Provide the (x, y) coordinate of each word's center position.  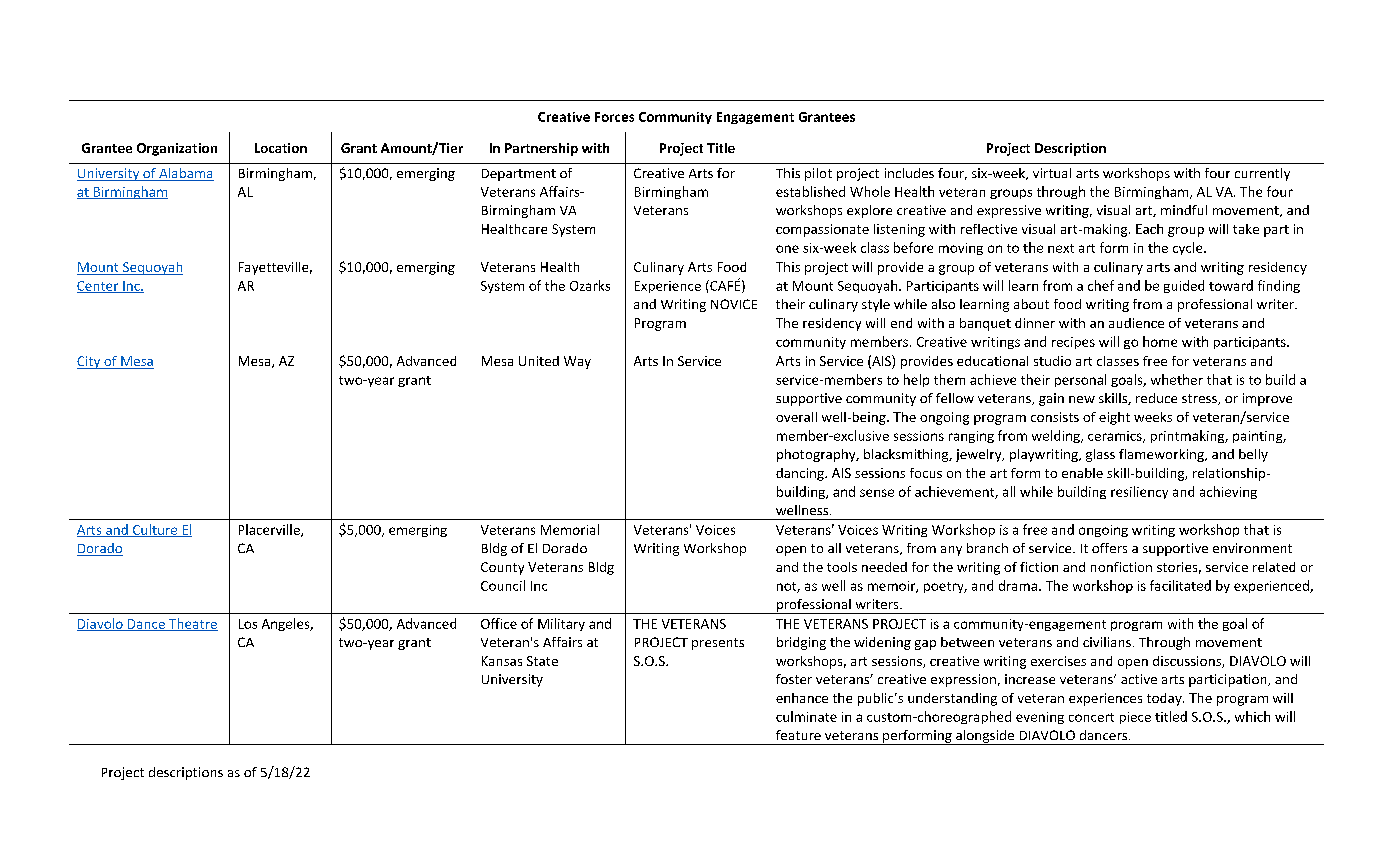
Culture (155, 530)
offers (1109, 548)
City (90, 362)
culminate (806, 716)
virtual (1052, 173)
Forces (614, 117)
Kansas (502, 661)
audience (1136, 323)
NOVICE (734, 304)
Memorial (570, 529)
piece (1135, 718)
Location (281, 148)
